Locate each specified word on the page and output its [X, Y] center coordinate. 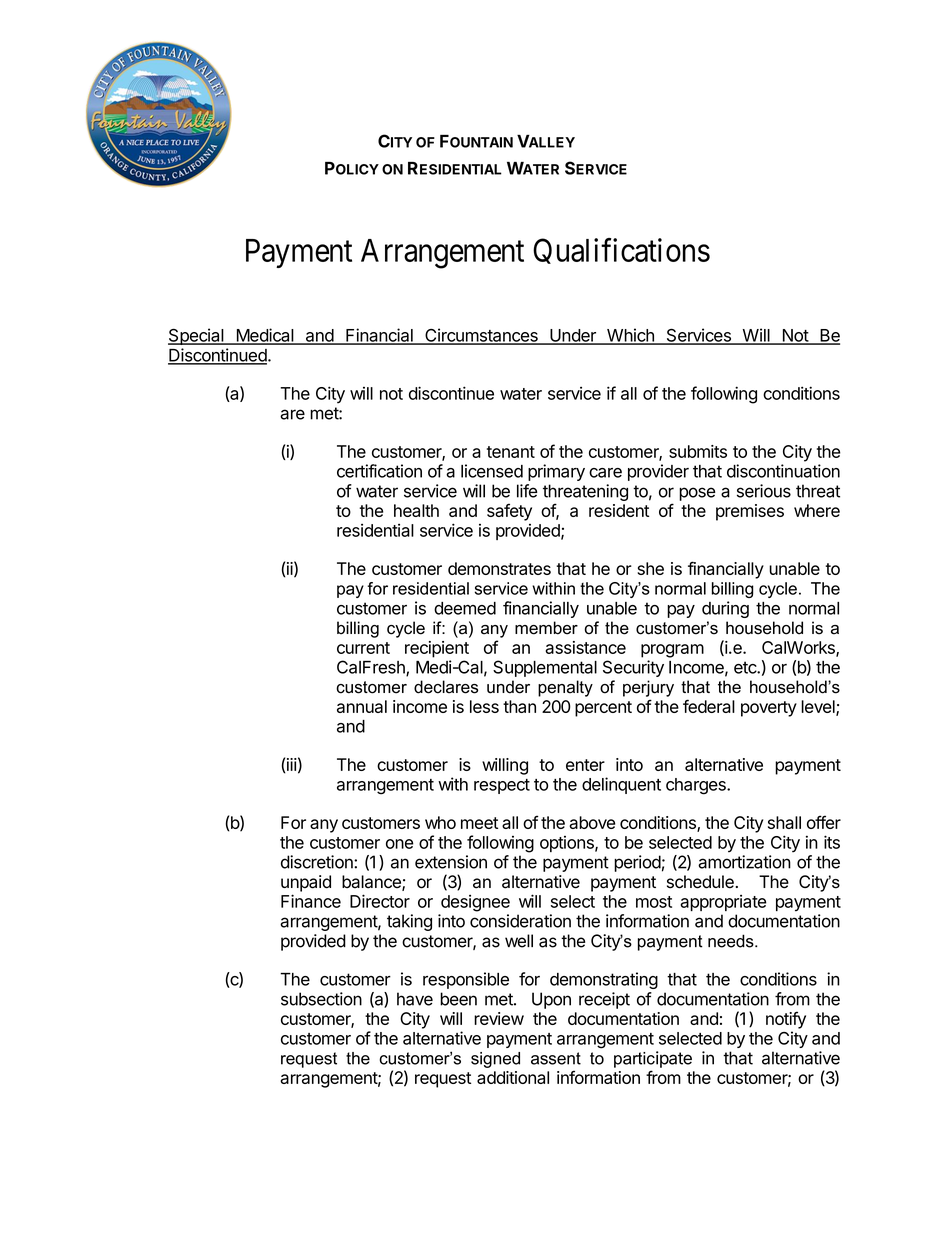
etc [746, 667]
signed [495, 1060]
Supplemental [545, 668]
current [363, 648]
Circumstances [481, 336]
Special [196, 336]
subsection [321, 999]
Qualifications [621, 251]
